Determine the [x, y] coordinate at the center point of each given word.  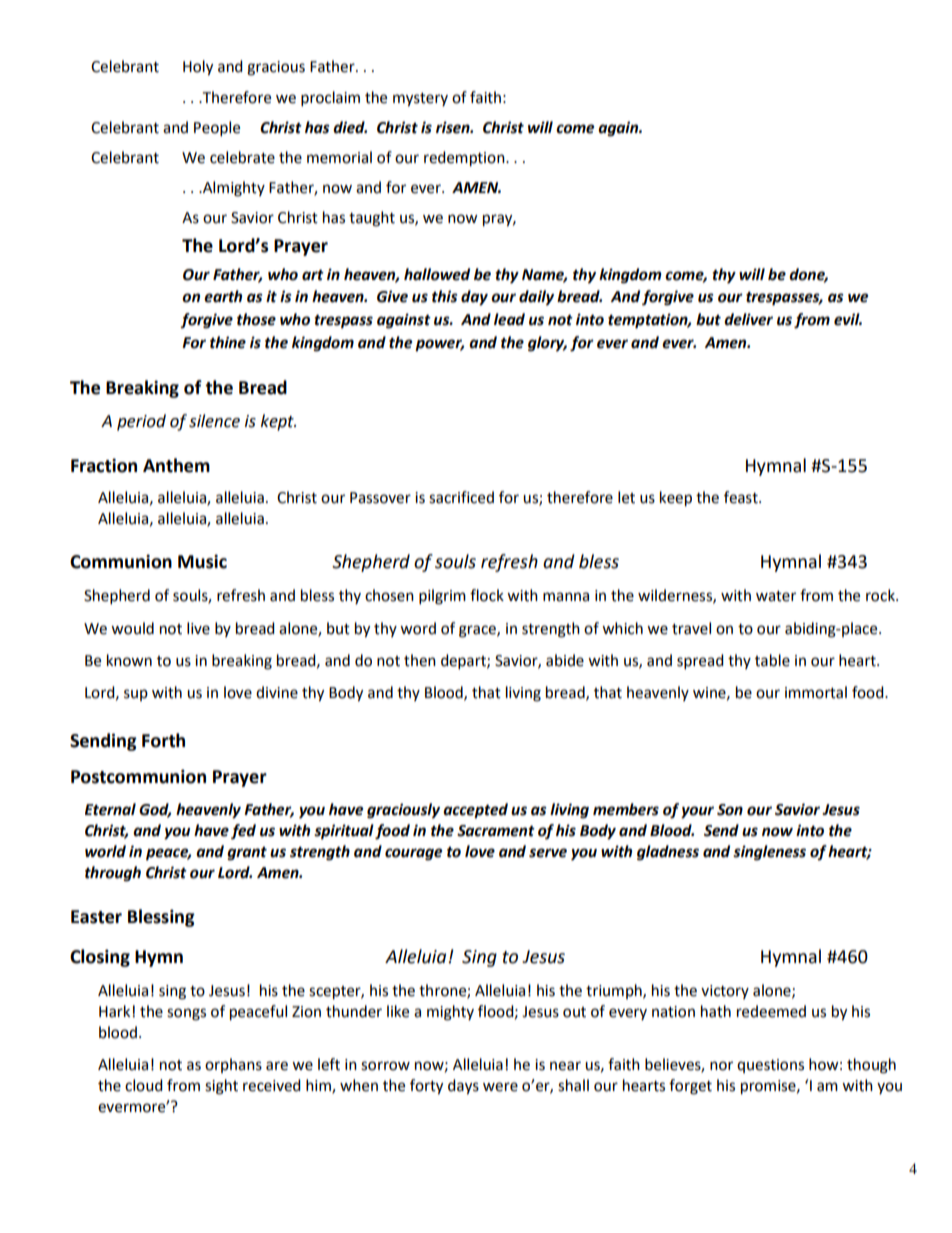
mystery [420, 100]
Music [202, 561]
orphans [233, 1065]
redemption [465, 159]
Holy [198, 68]
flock [487, 595]
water [776, 596]
